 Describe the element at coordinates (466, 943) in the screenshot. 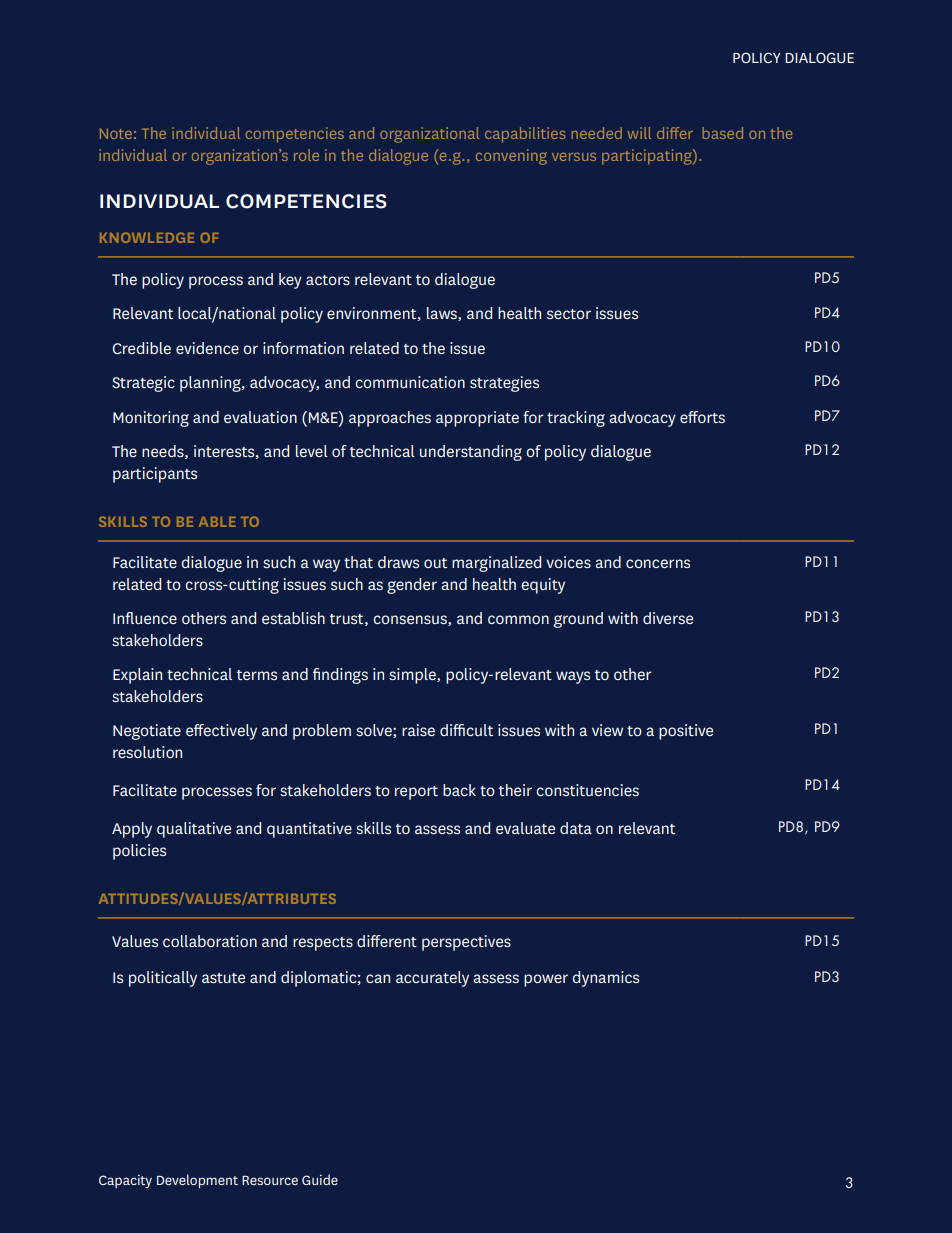

I see `perspectives` at that location.
